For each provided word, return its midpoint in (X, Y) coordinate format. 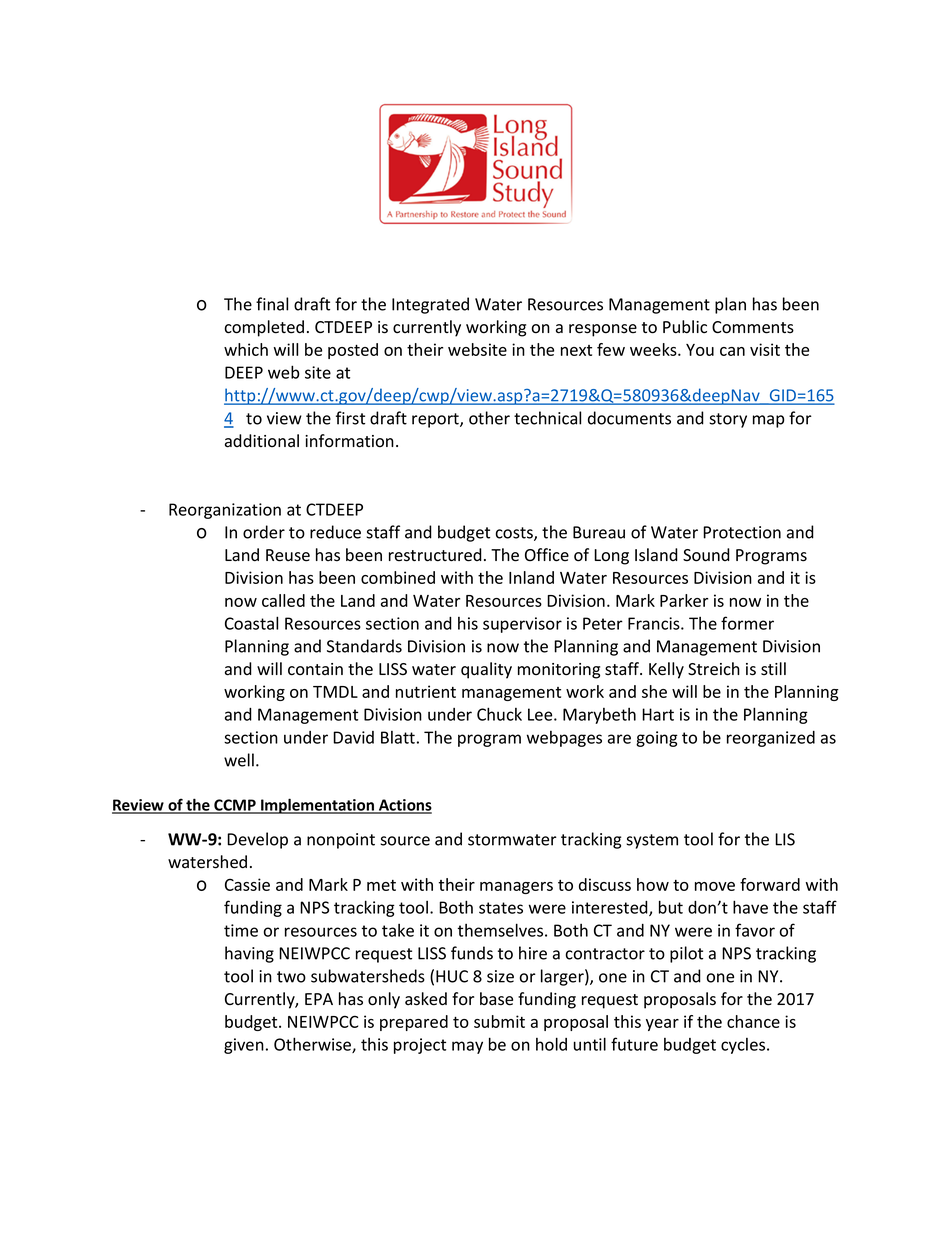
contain (315, 669)
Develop (257, 840)
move (715, 886)
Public (685, 327)
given (244, 1046)
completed (264, 328)
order (264, 532)
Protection (742, 532)
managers (516, 888)
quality (486, 670)
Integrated (430, 305)
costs (515, 534)
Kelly (666, 670)
